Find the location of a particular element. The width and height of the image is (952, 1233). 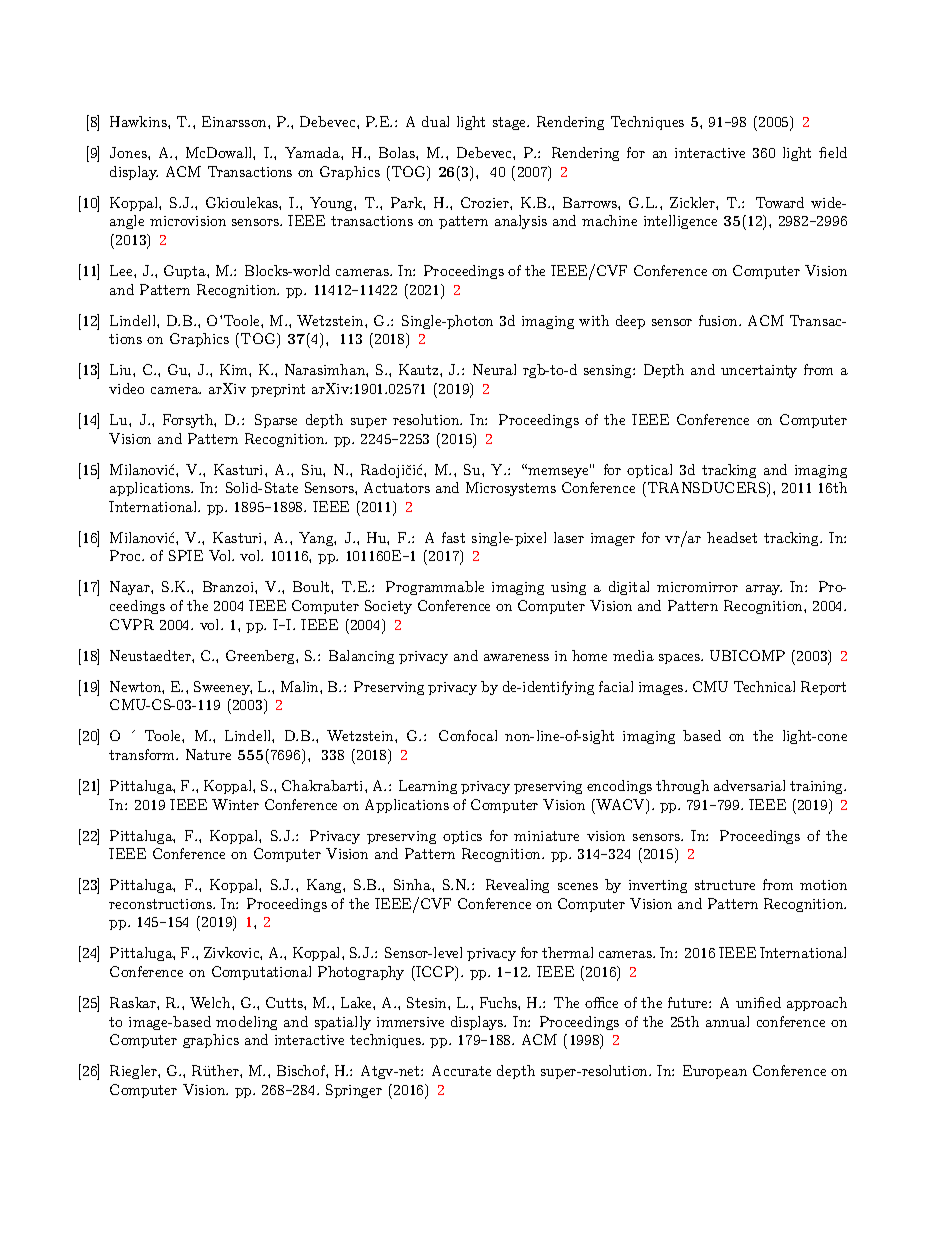

Toward is located at coordinates (780, 202).
